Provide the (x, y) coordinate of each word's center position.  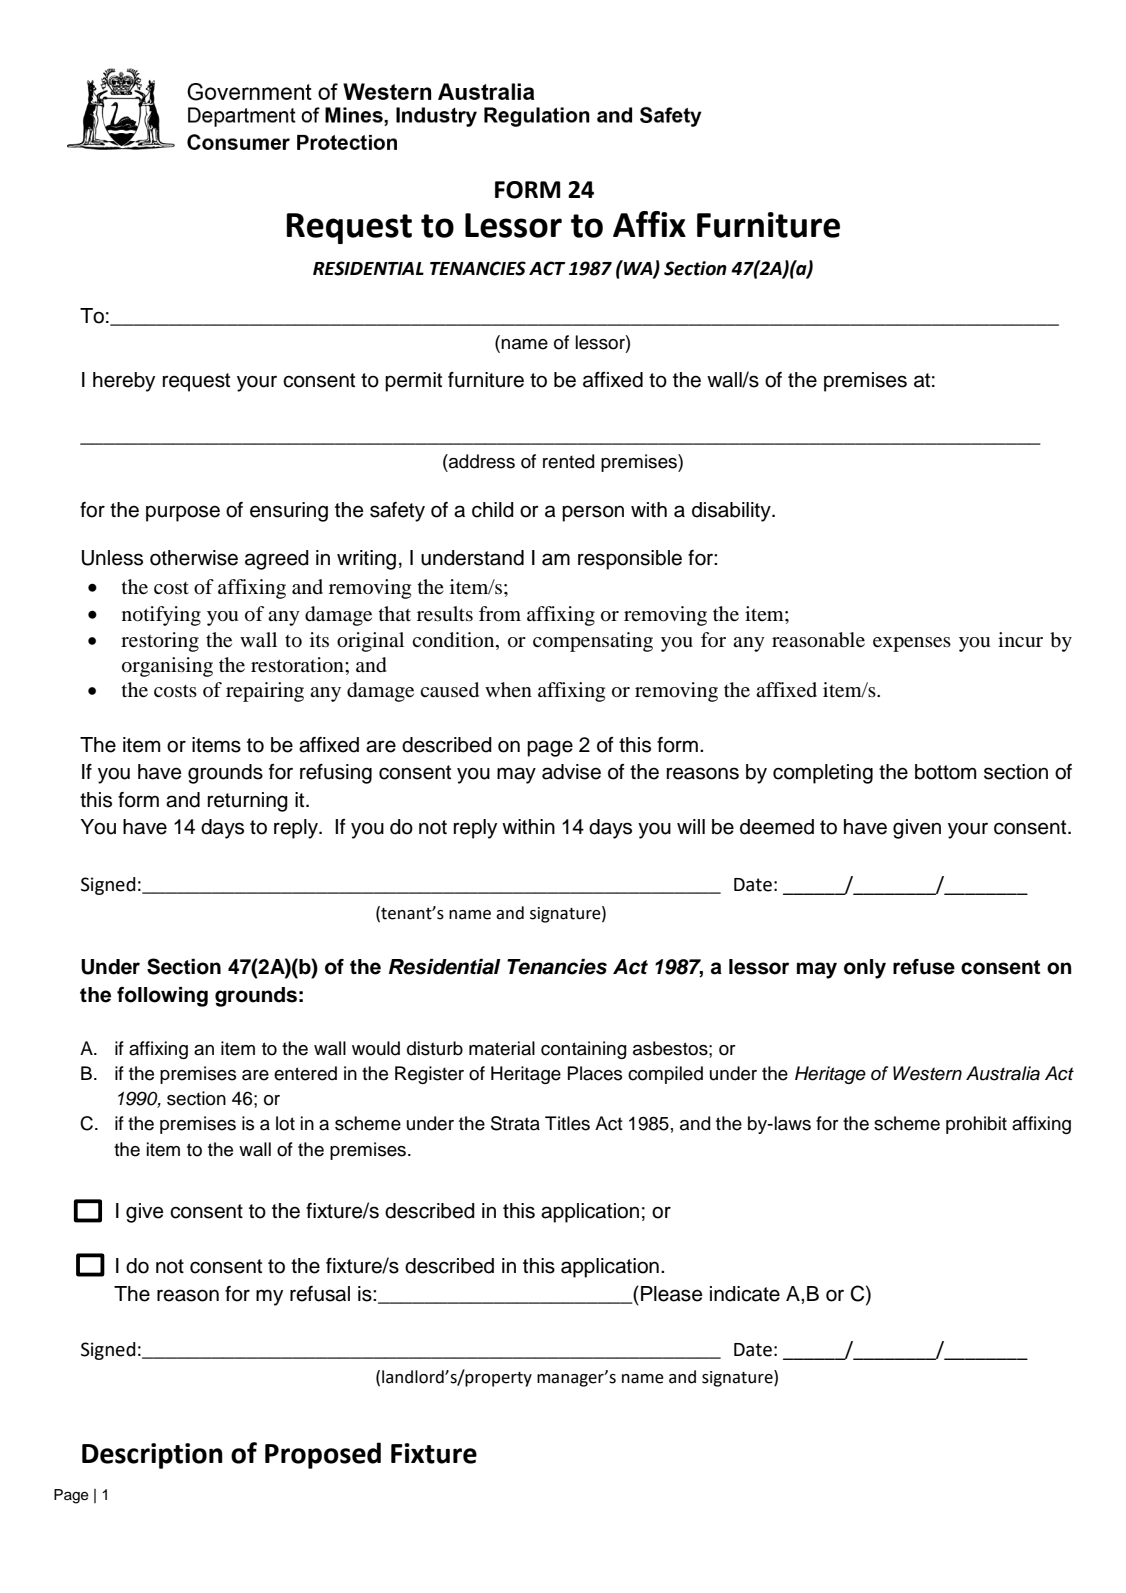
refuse (924, 967)
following (162, 997)
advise (571, 772)
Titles (567, 1123)
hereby (124, 382)
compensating (593, 642)
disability (732, 512)
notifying (161, 616)
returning (248, 802)
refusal (320, 1294)
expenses (912, 644)
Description (152, 1456)
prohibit (976, 1125)
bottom (945, 772)
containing (584, 1050)
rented (569, 461)
